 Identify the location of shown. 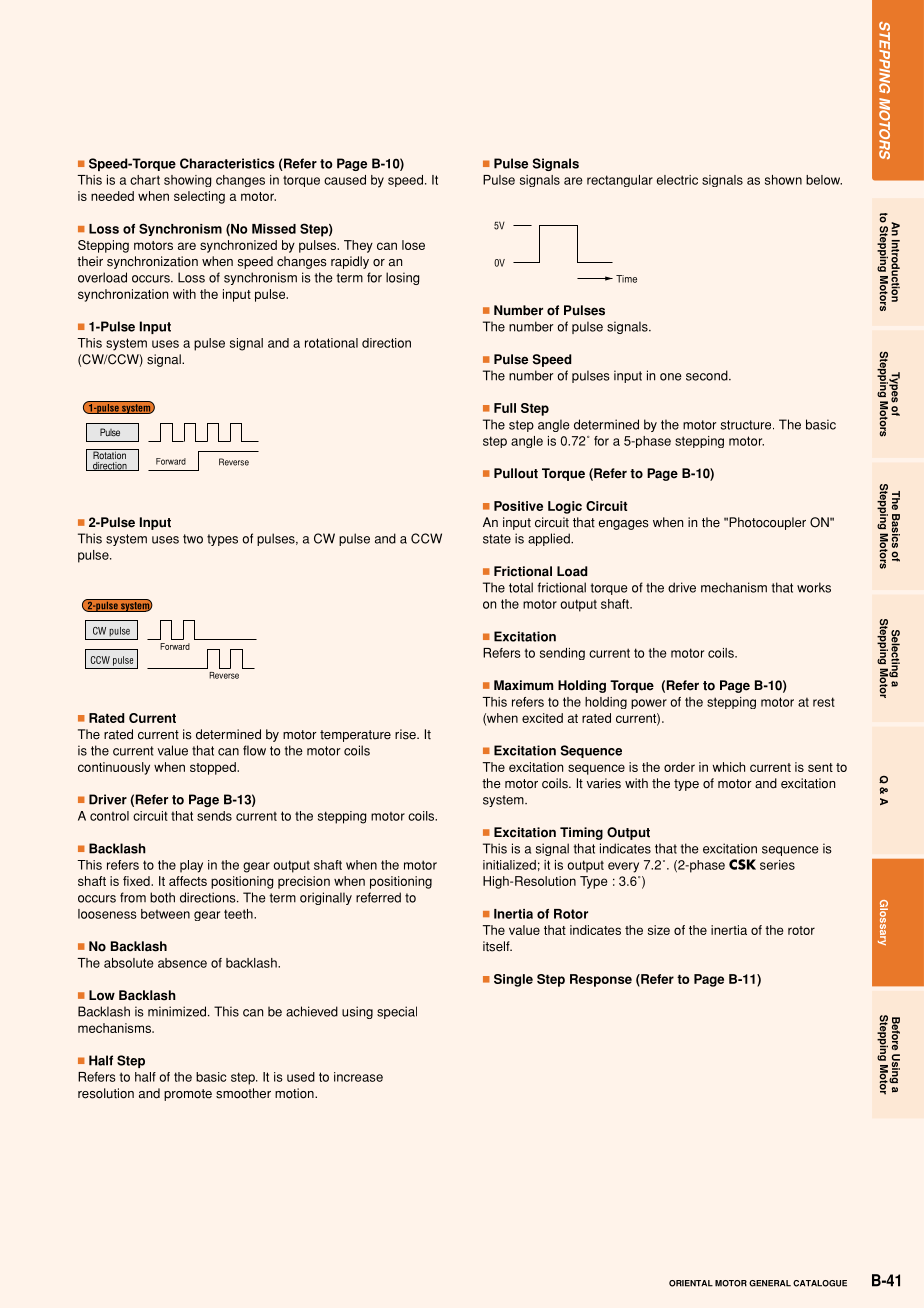
(783, 180).
